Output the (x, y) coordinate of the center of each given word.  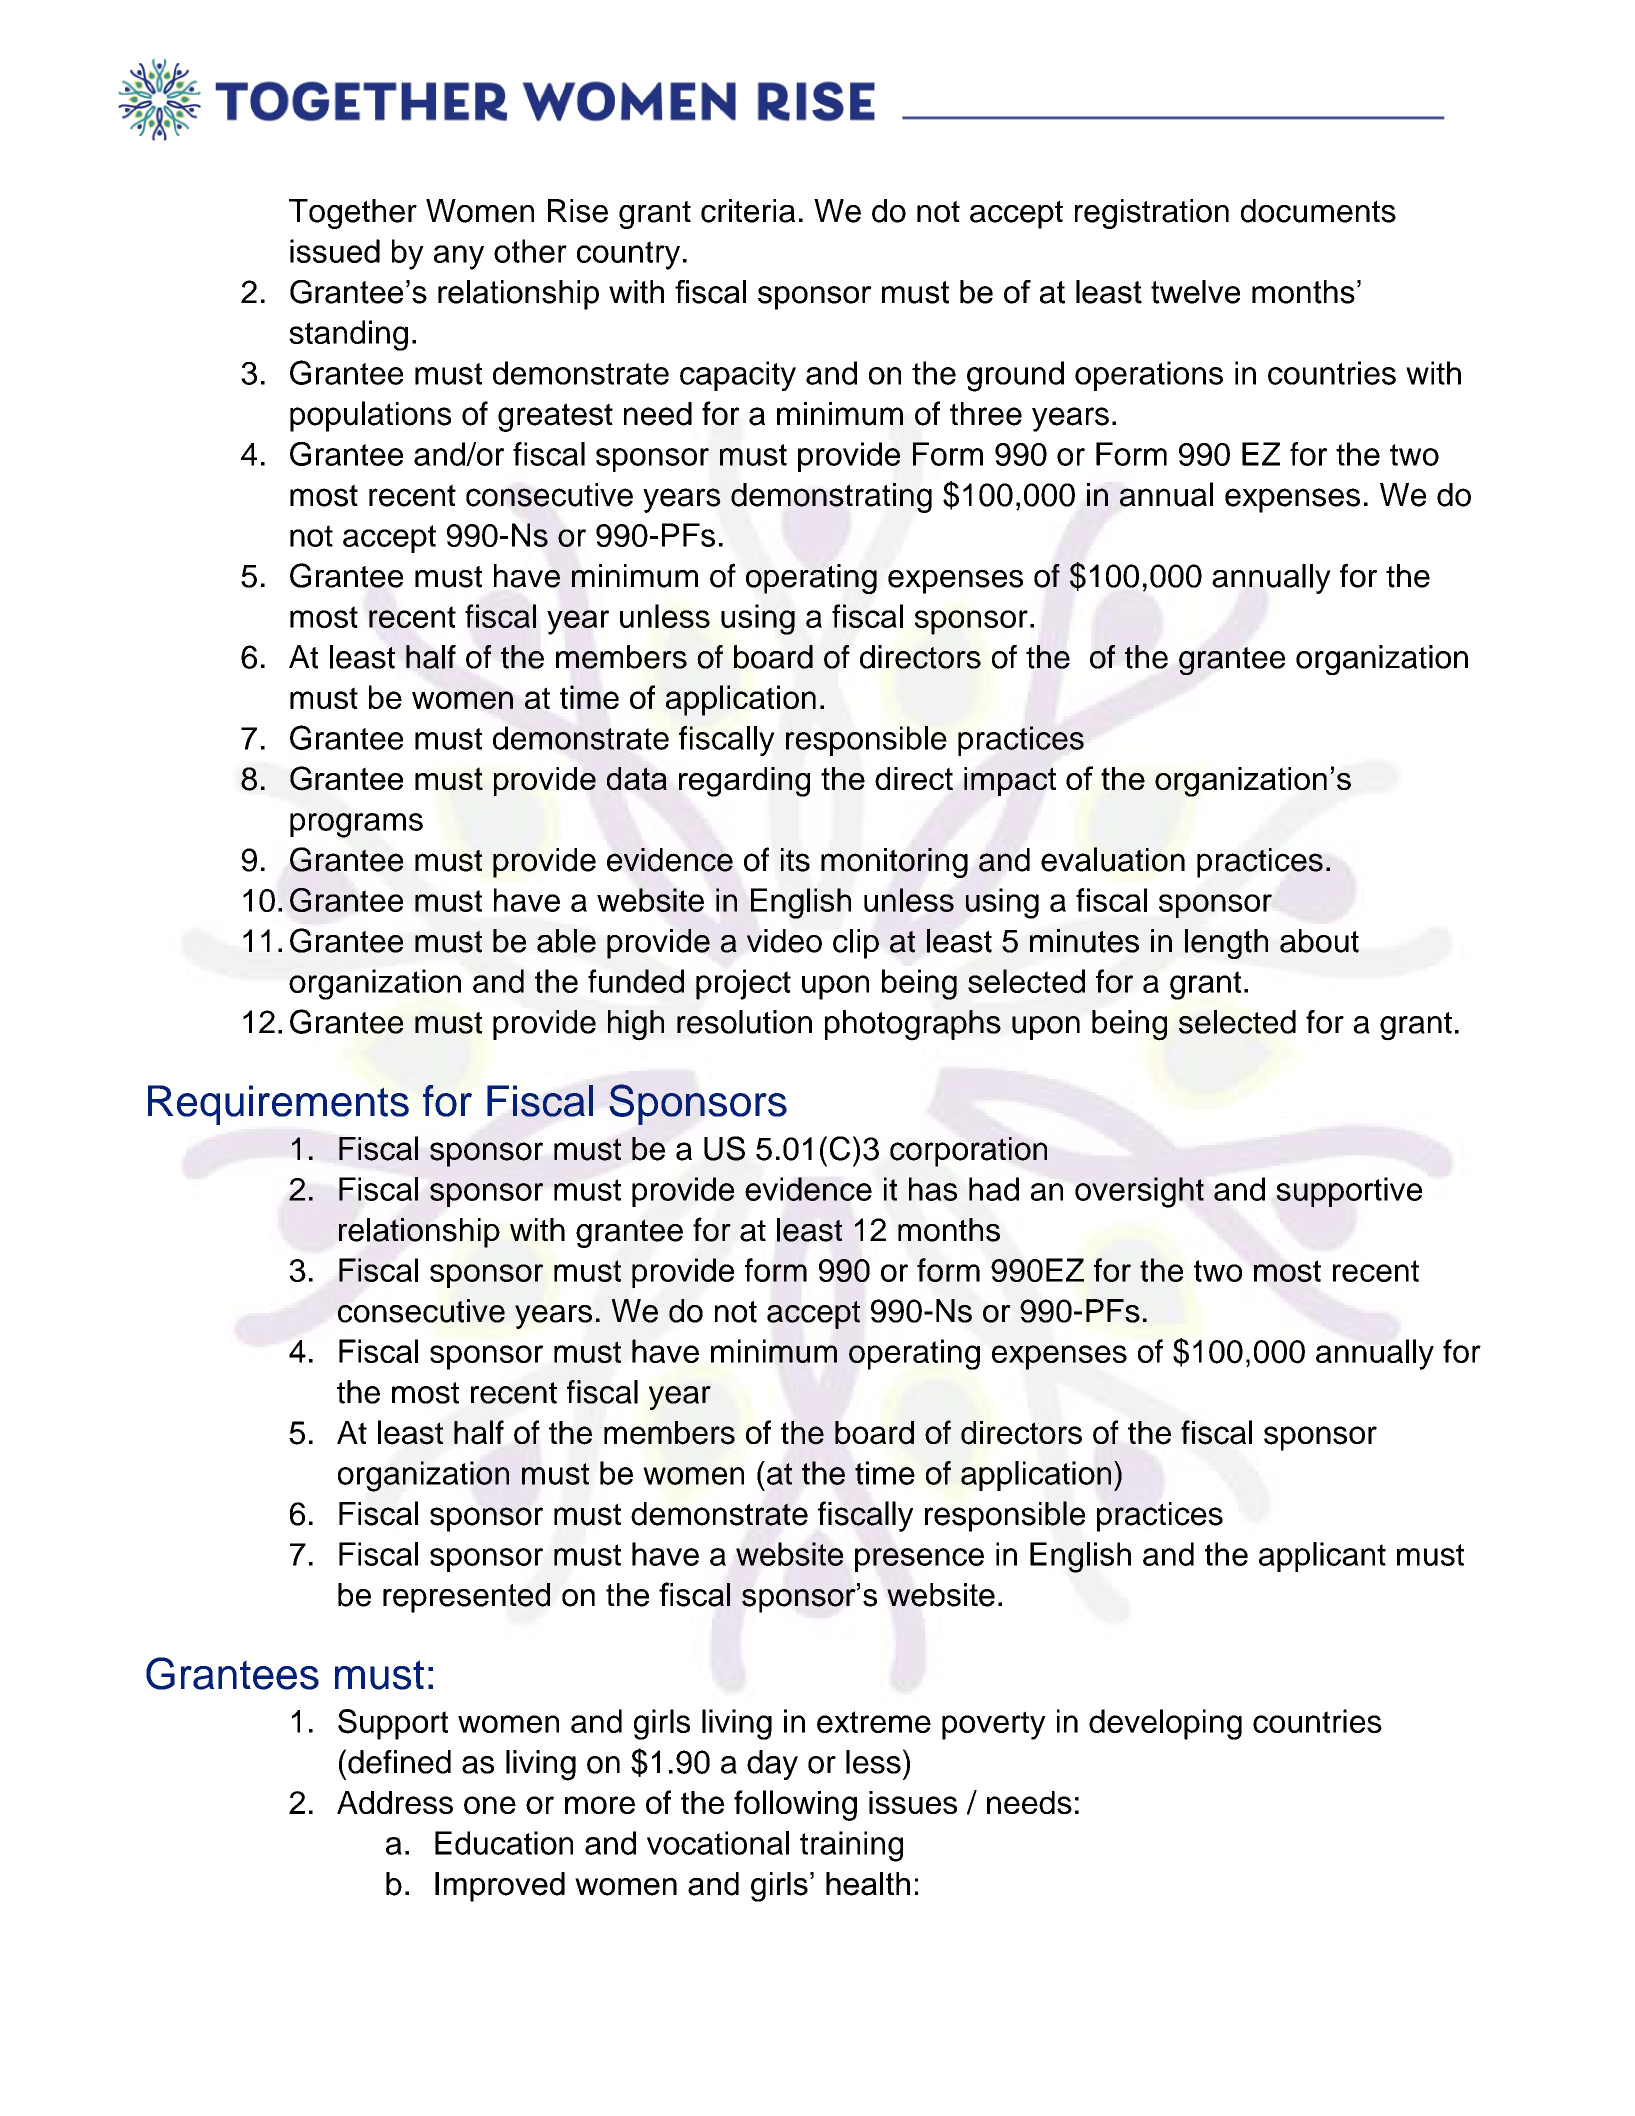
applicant (1322, 1557)
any (459, 257)
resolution (744, 1022)
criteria (748, 211)
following (795, 1805)
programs (356, 825)
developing (1165, 1724)
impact (1010, 781)
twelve (1195, 292)
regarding (744, 782)
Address (395, 1802)
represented (466, 1598)
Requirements (278, 1105)
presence (919, 1560)
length (1226, 944)
